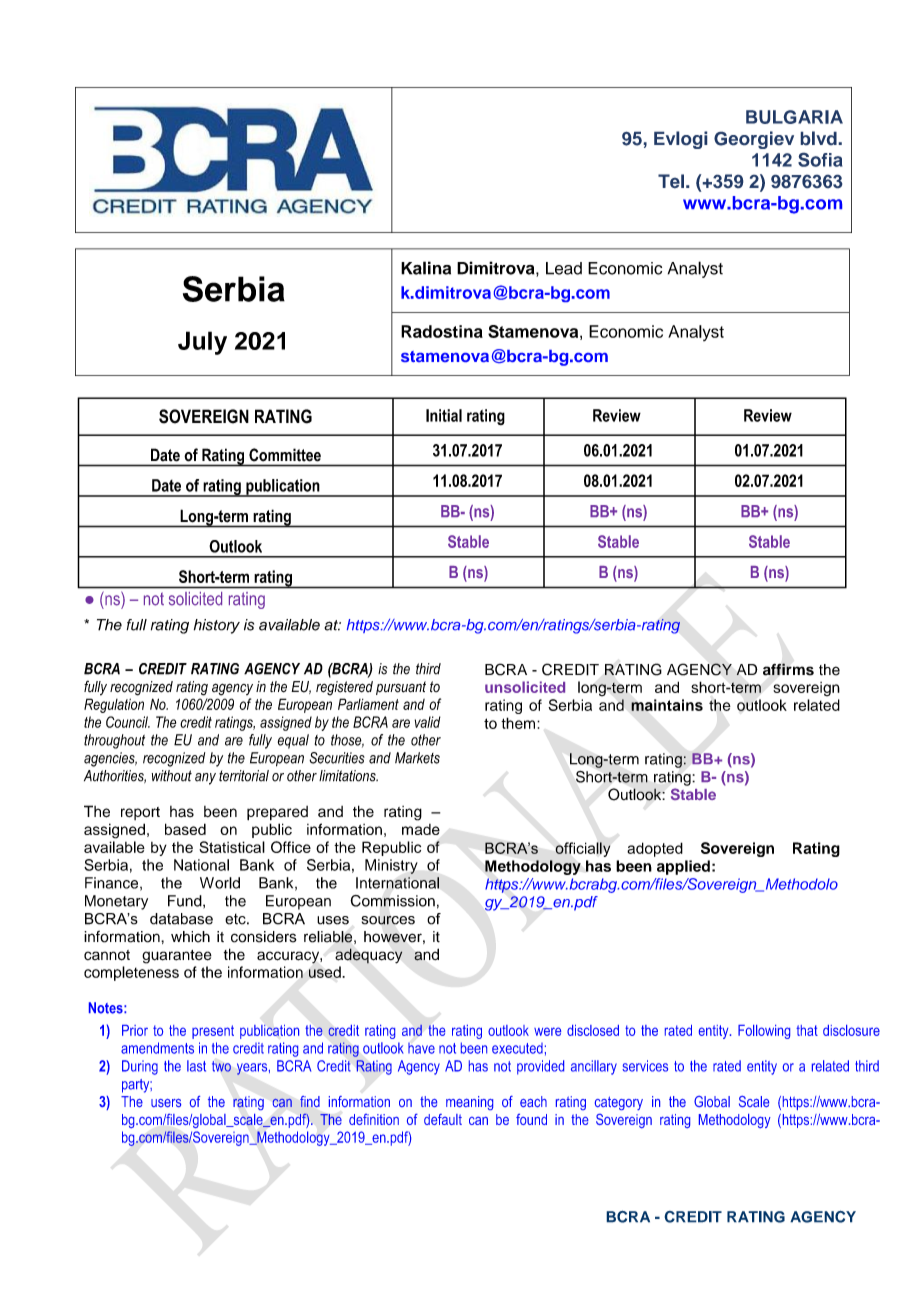  Describe the element at coordinates (671, 181) in the image. I see `Tel` at that location.
